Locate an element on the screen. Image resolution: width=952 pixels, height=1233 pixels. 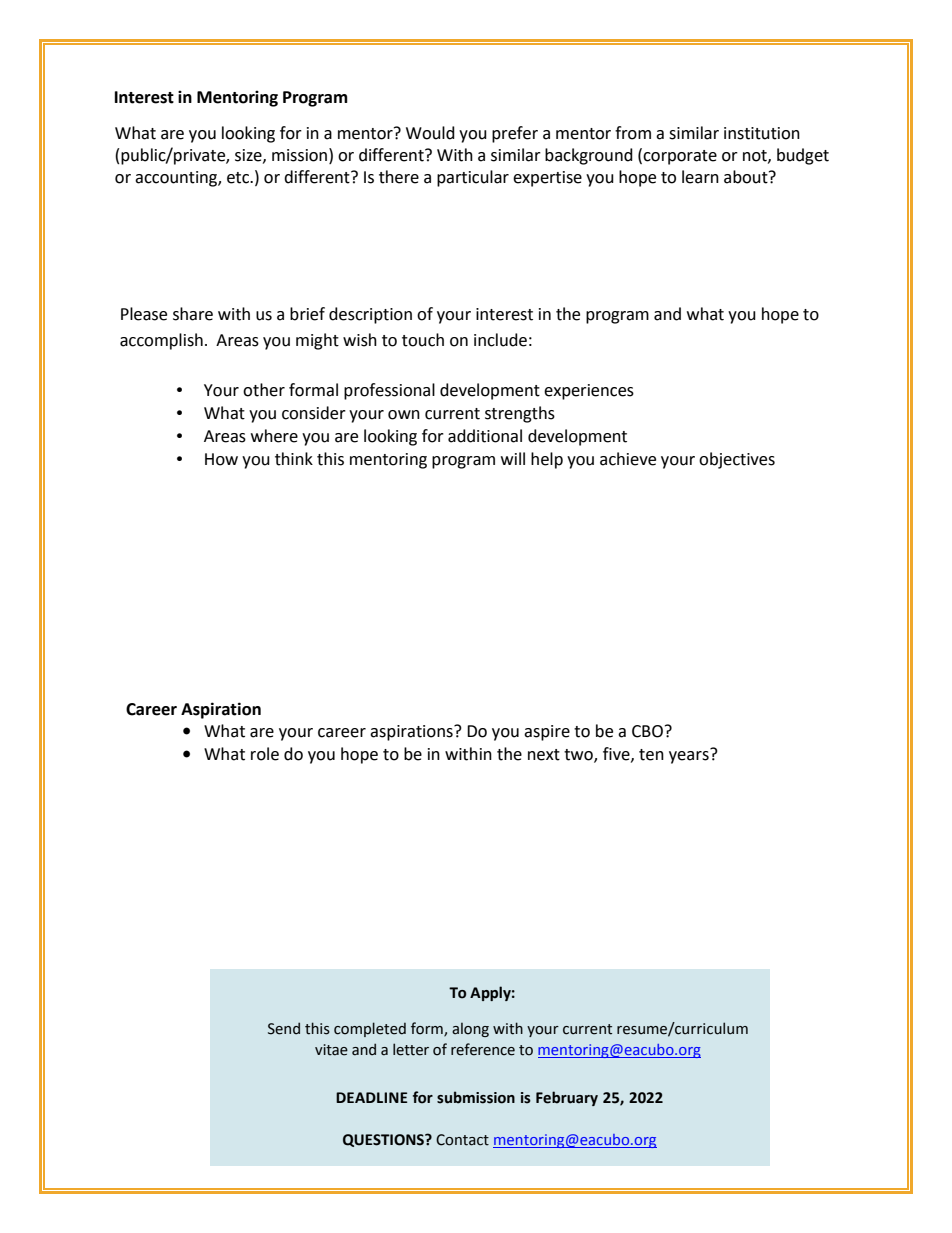
Contact is located at coordinates (462, 1140).
